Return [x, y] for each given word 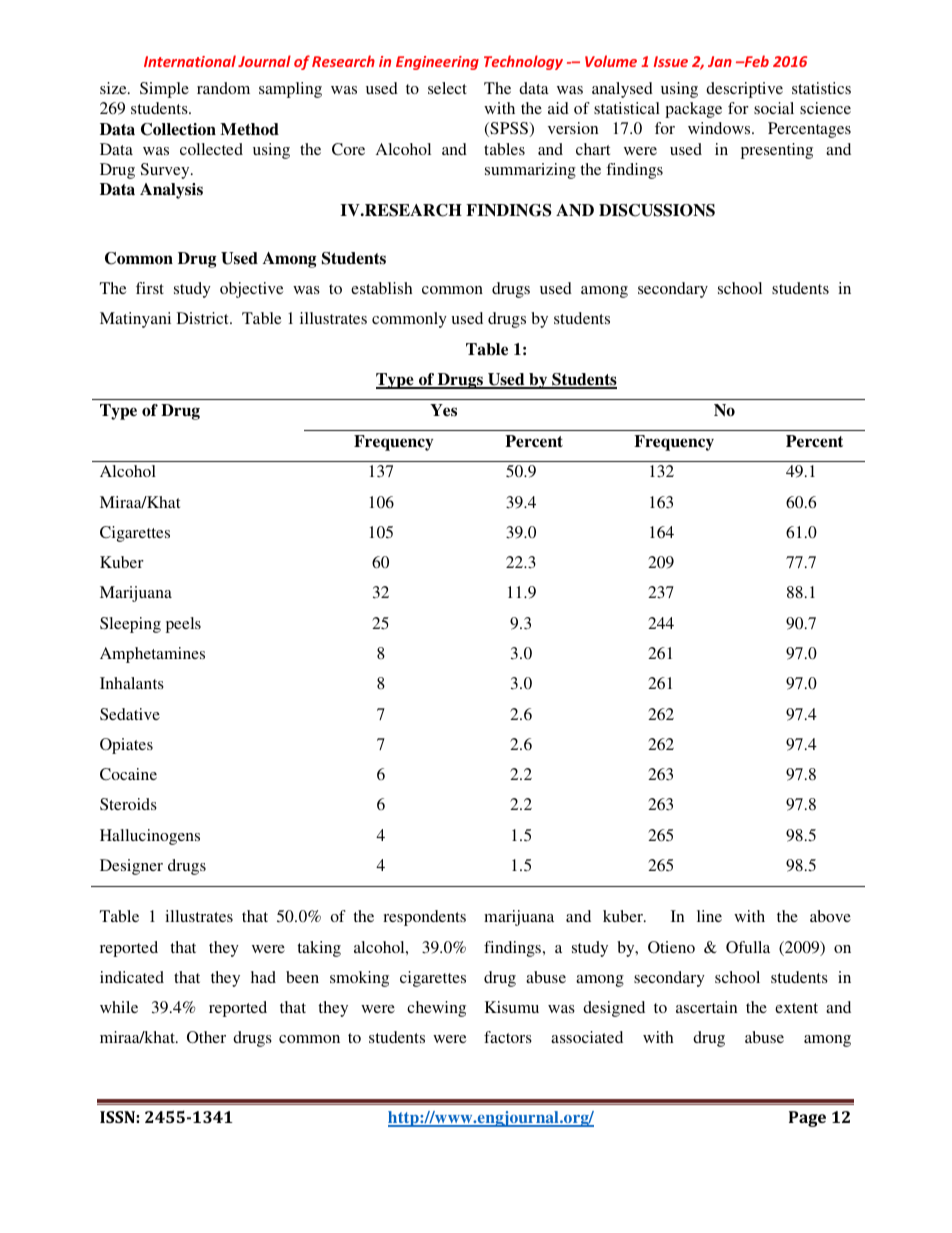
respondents [424, 918]
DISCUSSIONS [657, 210]
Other [206, 1037]
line [709, 916]
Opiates [126, 746]
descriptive [744, 90]
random [223, 88]
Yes [443, 410]
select [447, 88]
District [204, 318]
